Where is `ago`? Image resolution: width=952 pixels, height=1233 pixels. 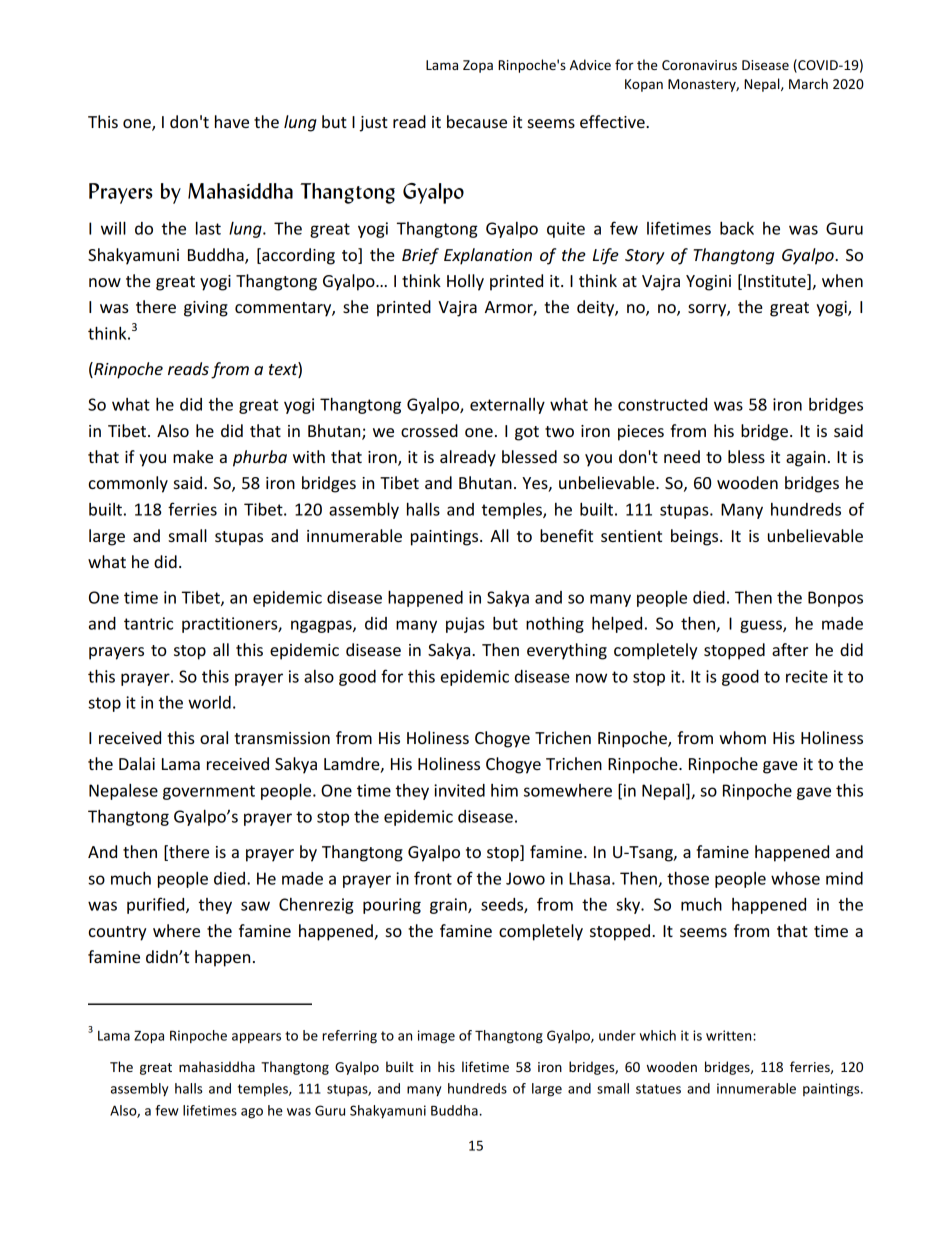 ago is located at coordinates (252, 1113).
